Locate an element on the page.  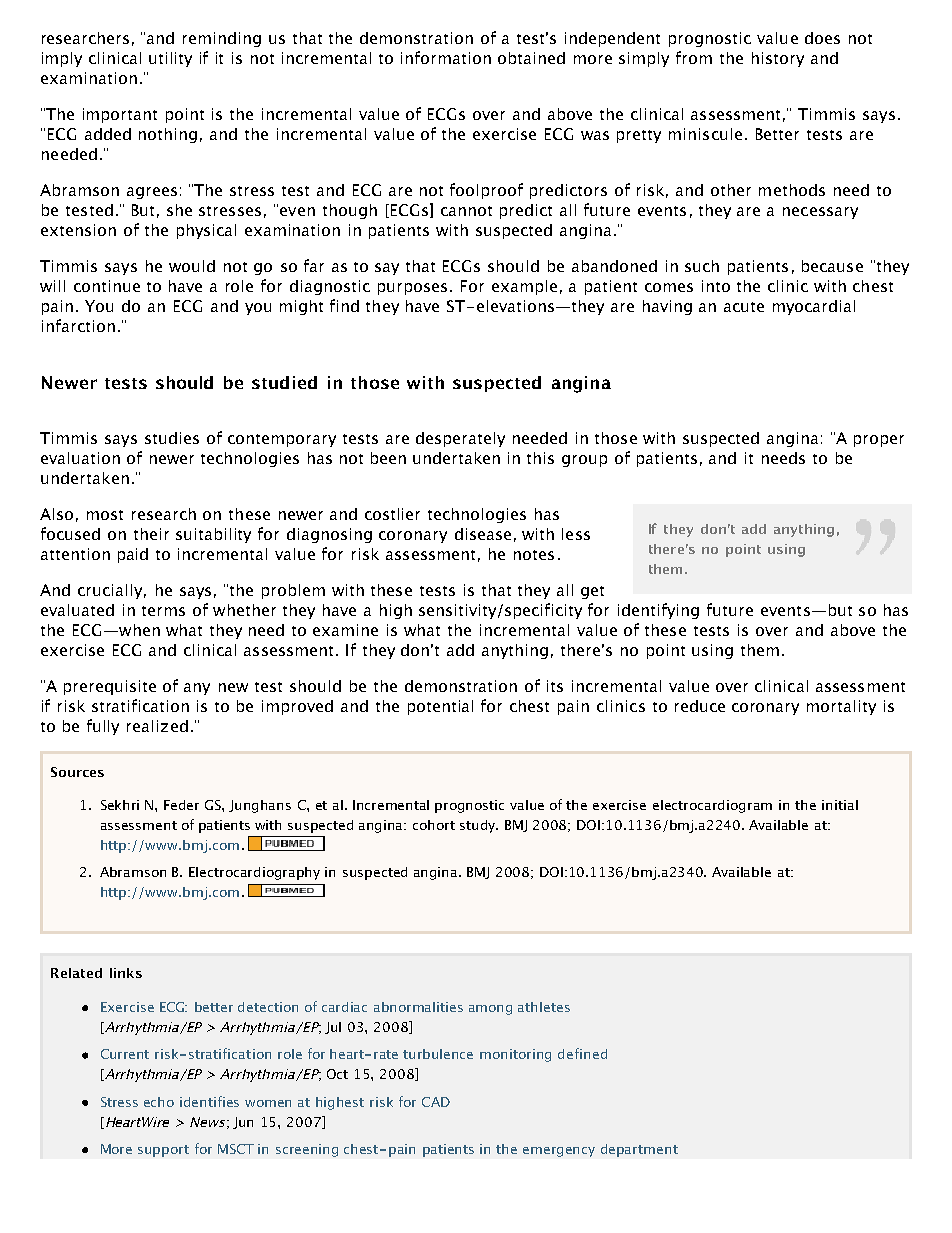
identifying is located at coordinates (658, 611).
